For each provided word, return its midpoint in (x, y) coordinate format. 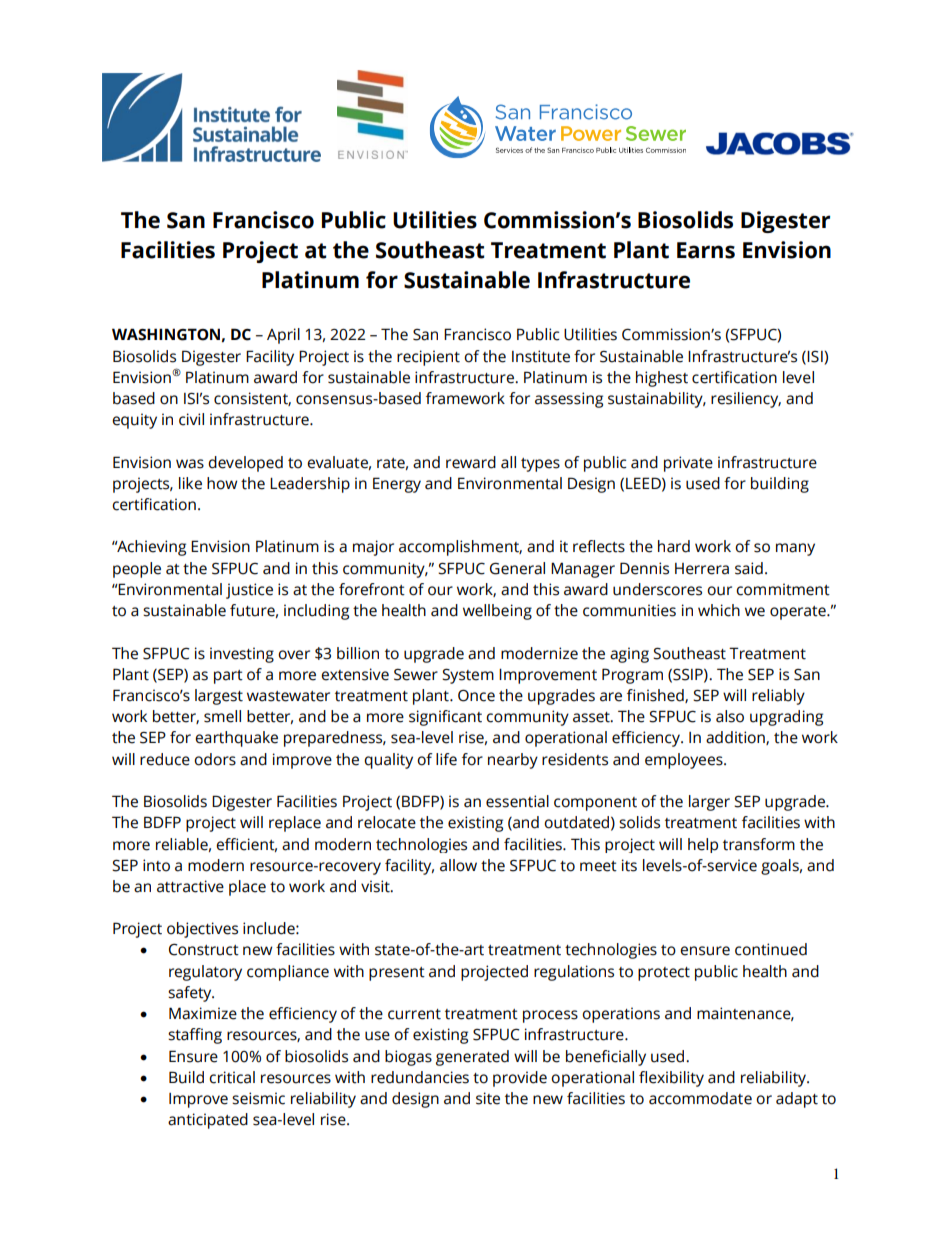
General (517, 568)
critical (232, 1077)
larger (709, 803)
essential (517, 801)
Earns (706, 250)
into (156, 865)
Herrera (702, 569)
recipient (428, 358)
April (283, 336)
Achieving (150, 548)
